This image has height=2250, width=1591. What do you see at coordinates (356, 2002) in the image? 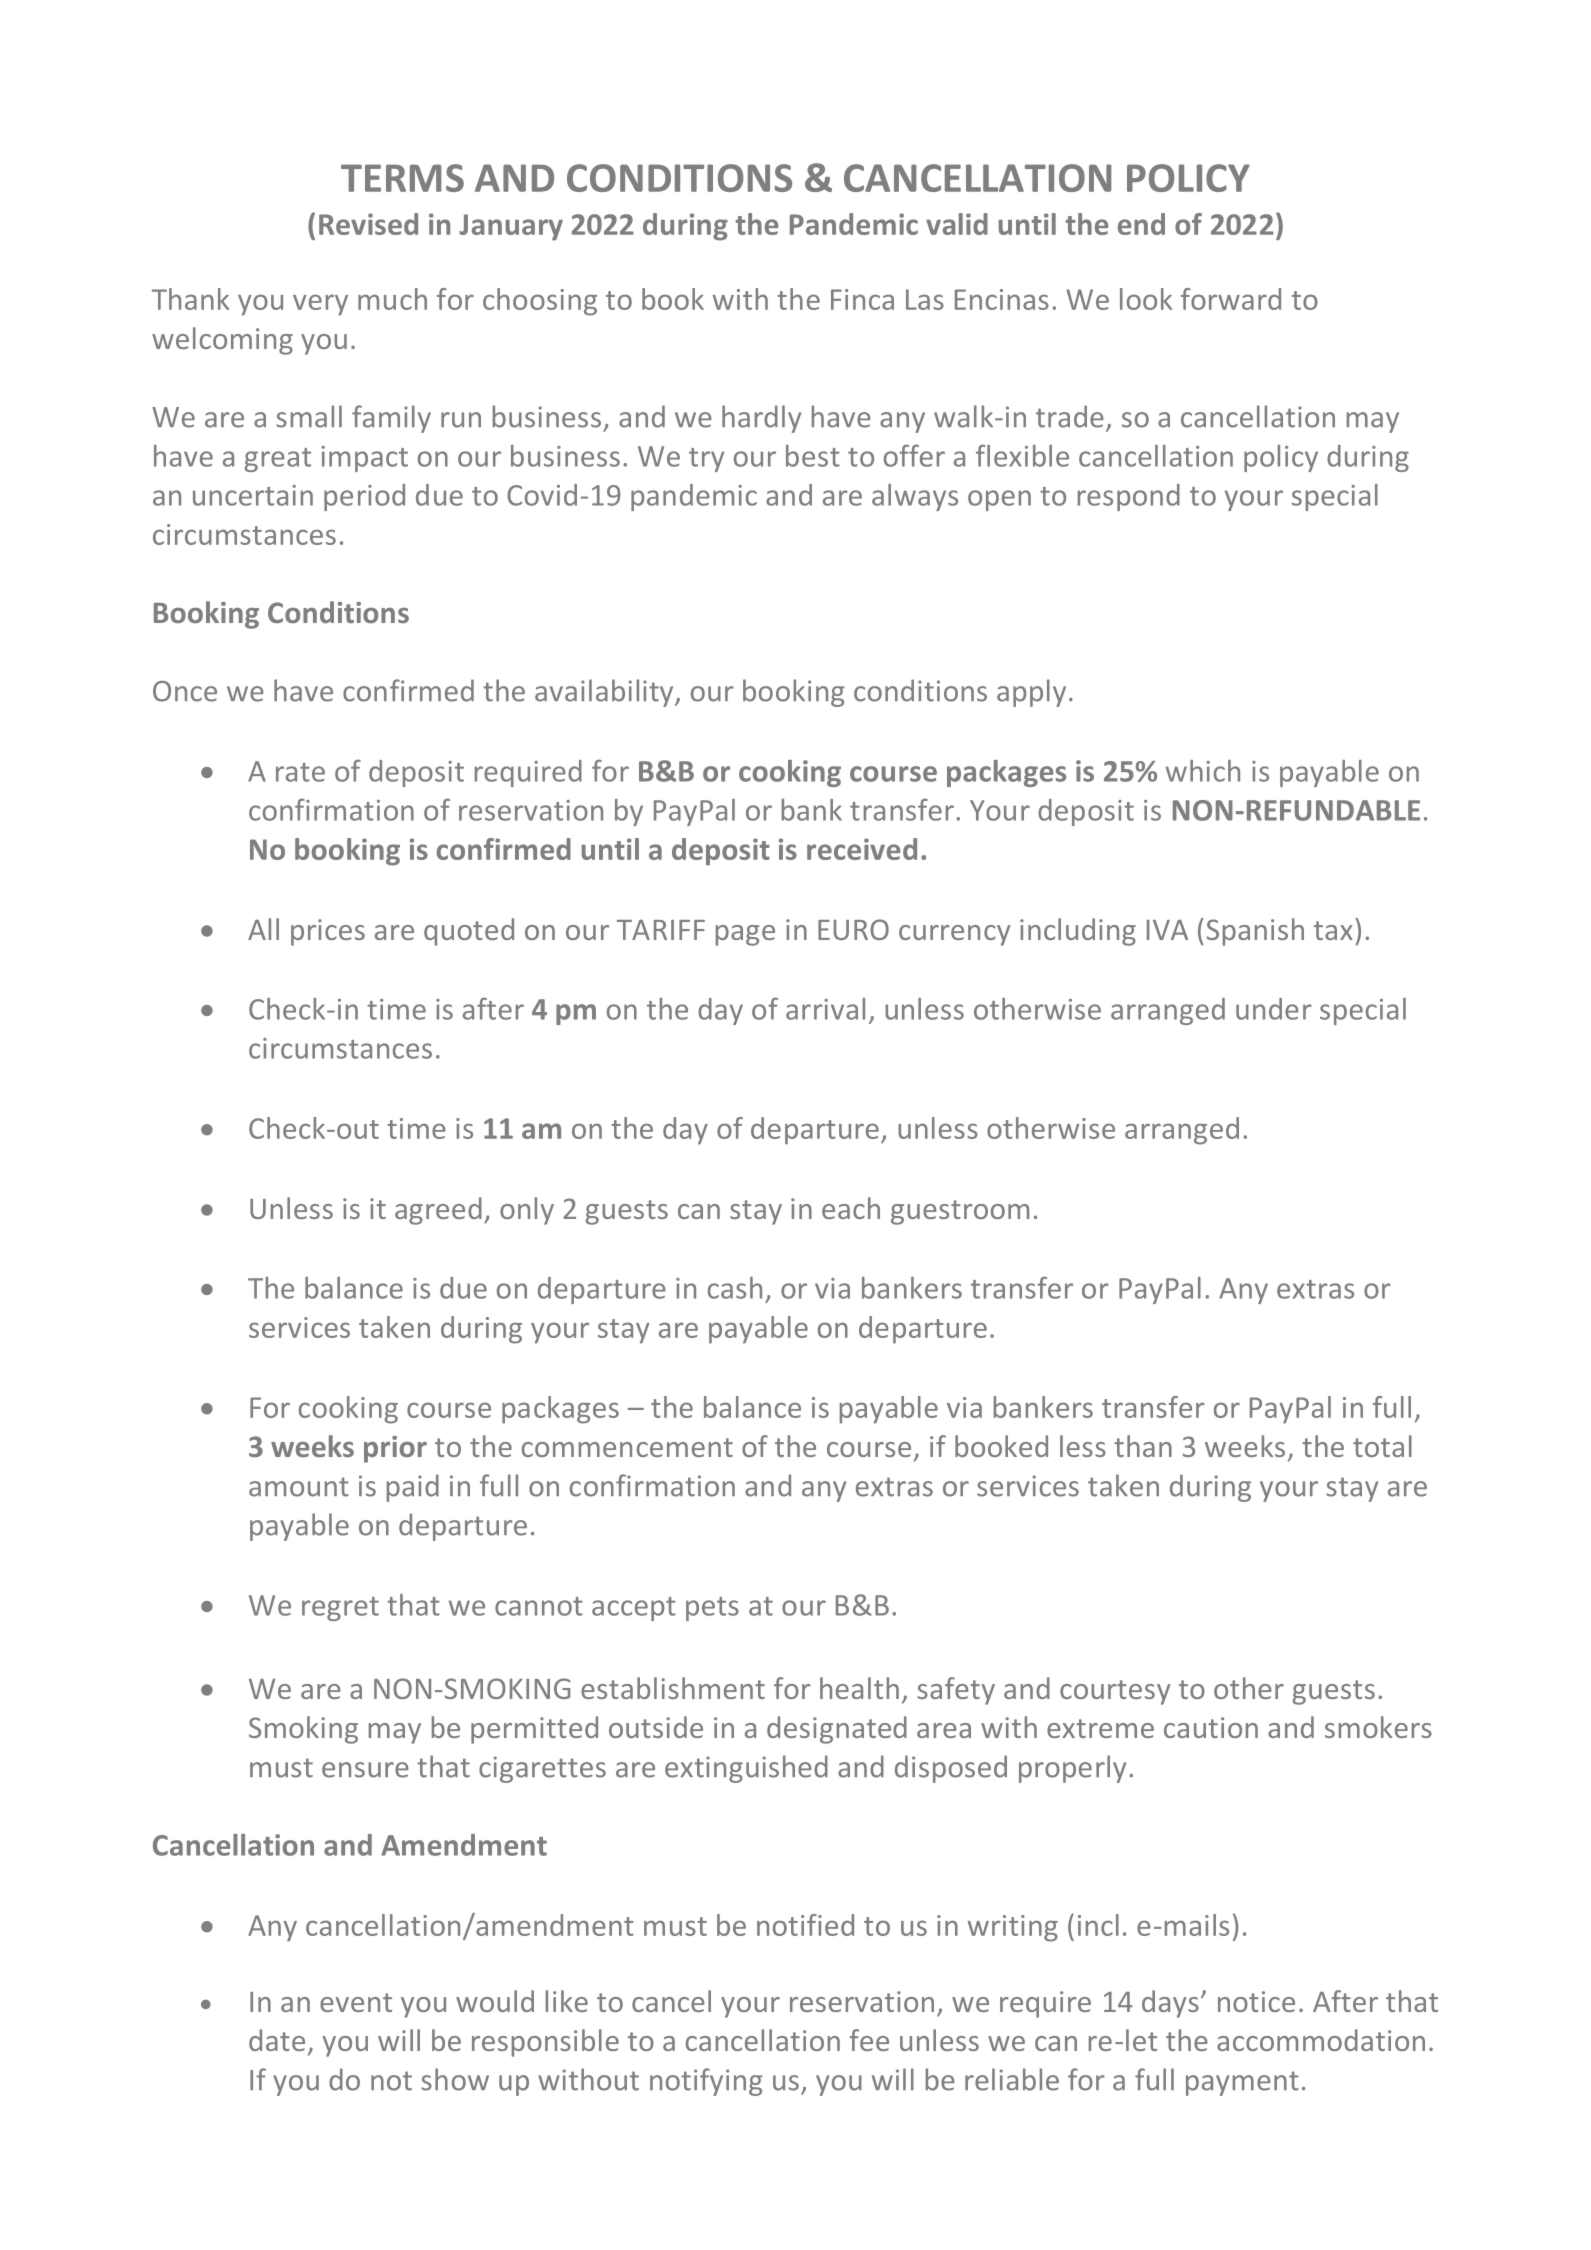
I see `event` at bounding box center [356, 2002].
